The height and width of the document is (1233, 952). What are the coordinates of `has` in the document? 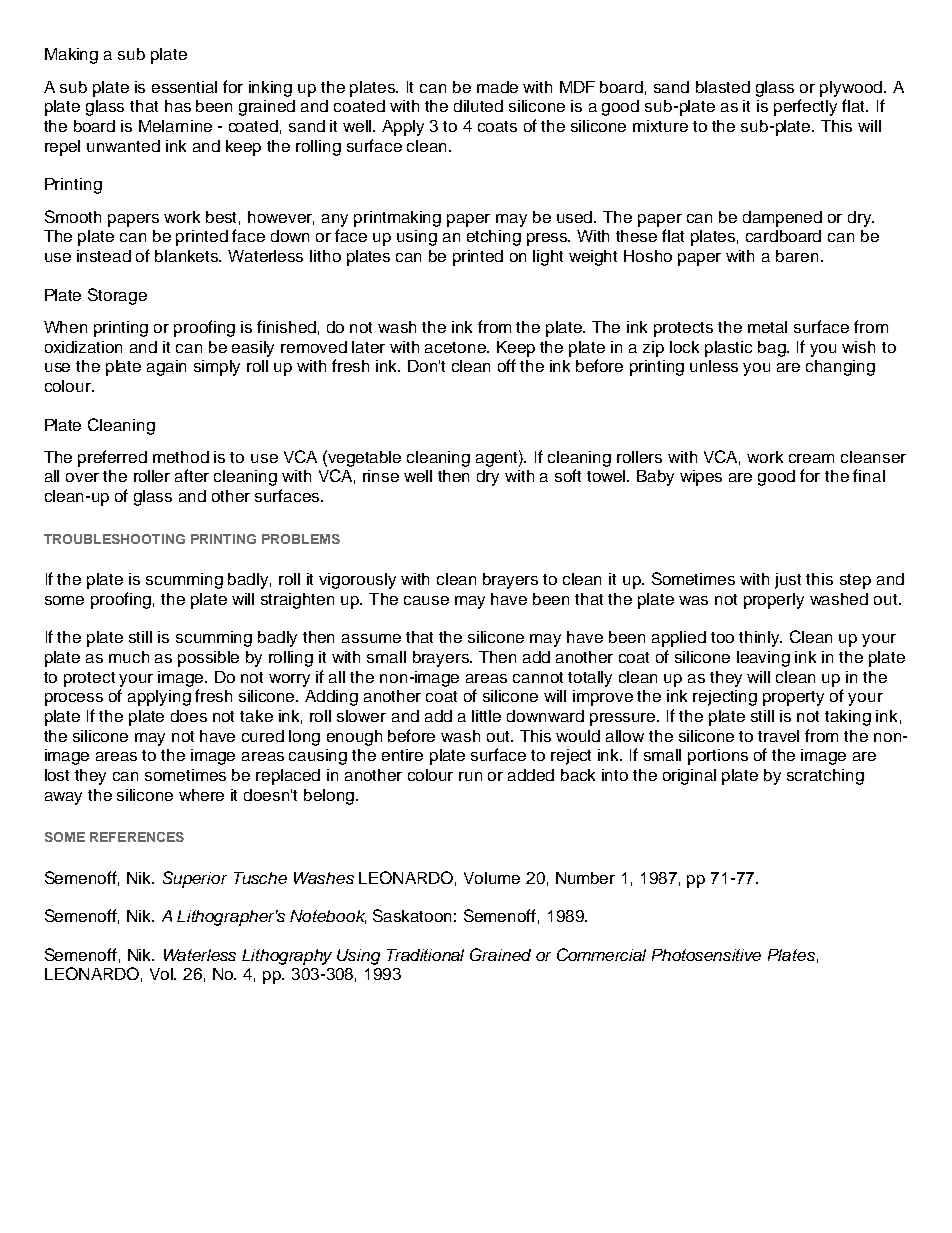 It's located at (178, 106).
